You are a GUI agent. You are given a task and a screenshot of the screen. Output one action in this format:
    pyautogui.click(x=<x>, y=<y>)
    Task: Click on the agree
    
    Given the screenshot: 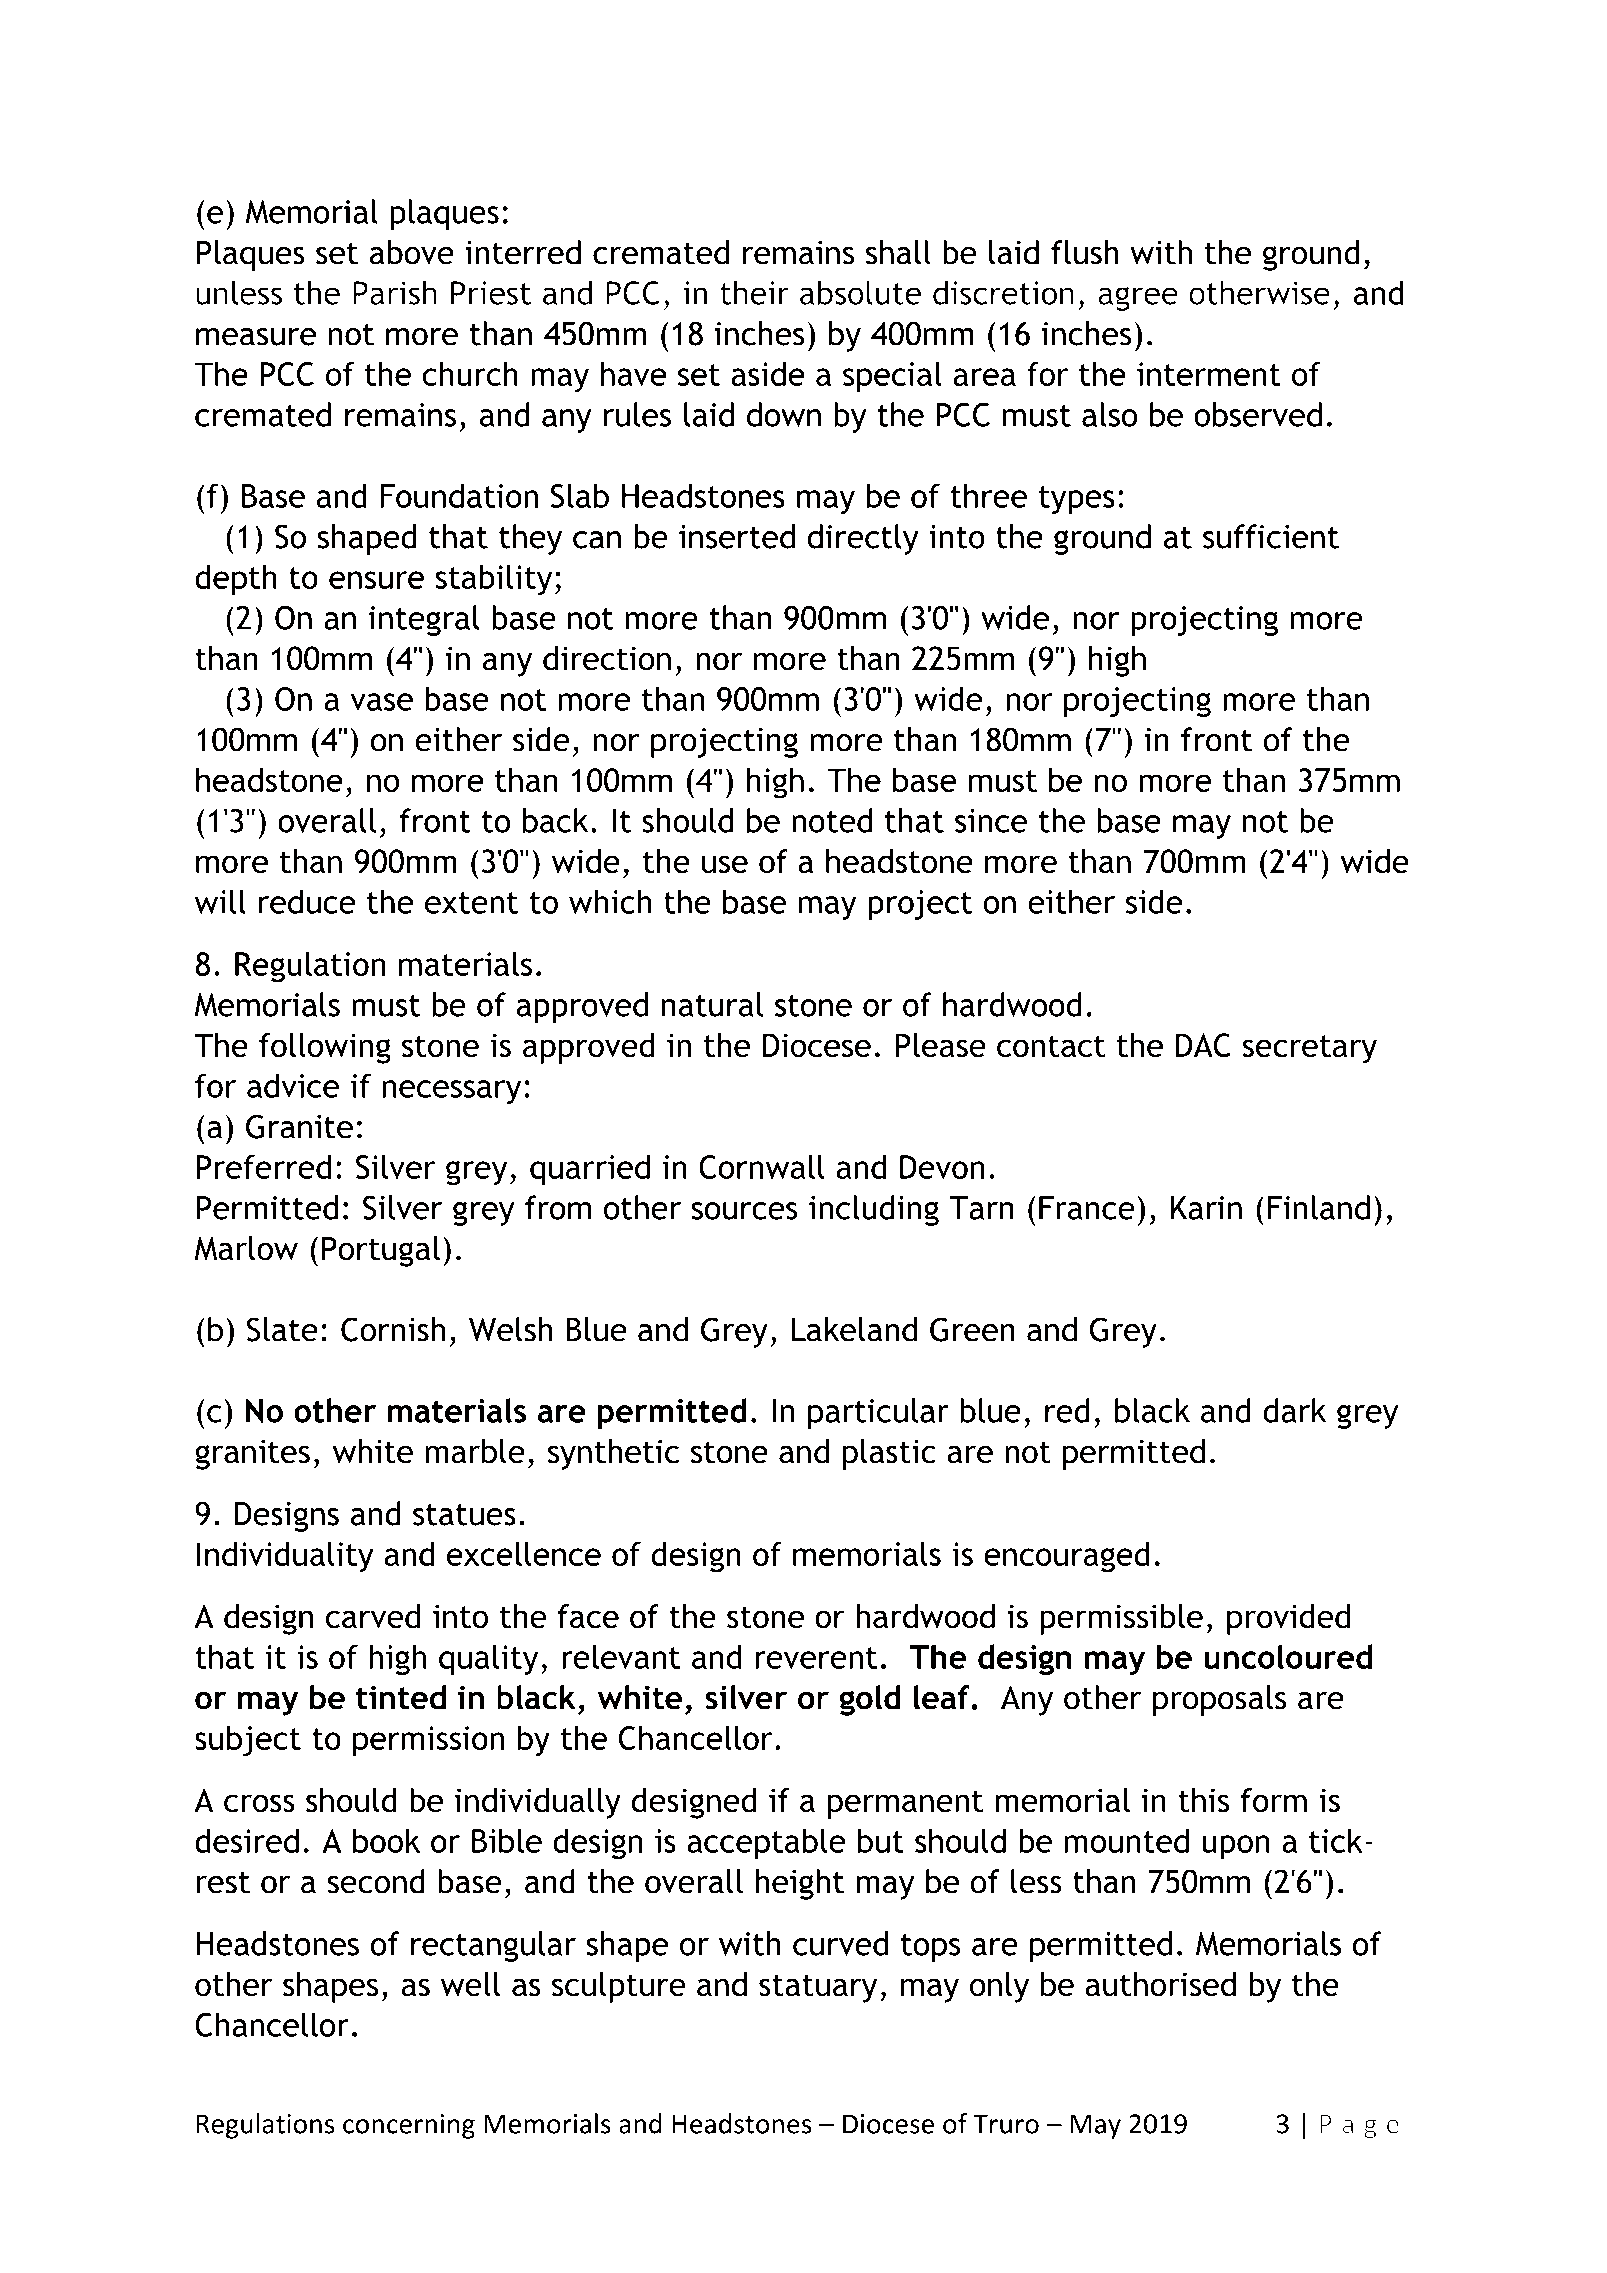 What is the action you would take?
    pyautogui.click(x=1138, y=299)
